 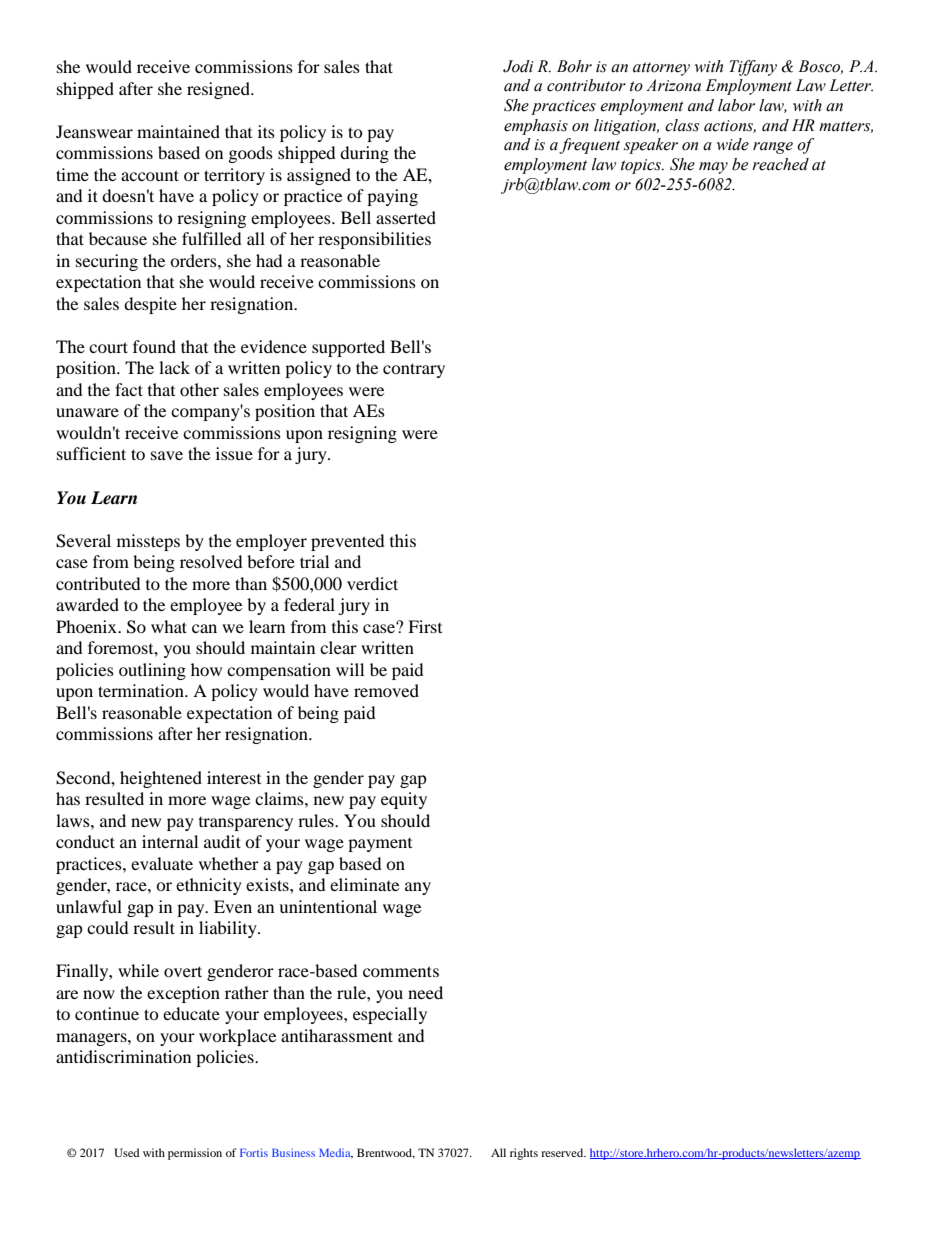 I want to click on found, so click(x=154, y=346).
